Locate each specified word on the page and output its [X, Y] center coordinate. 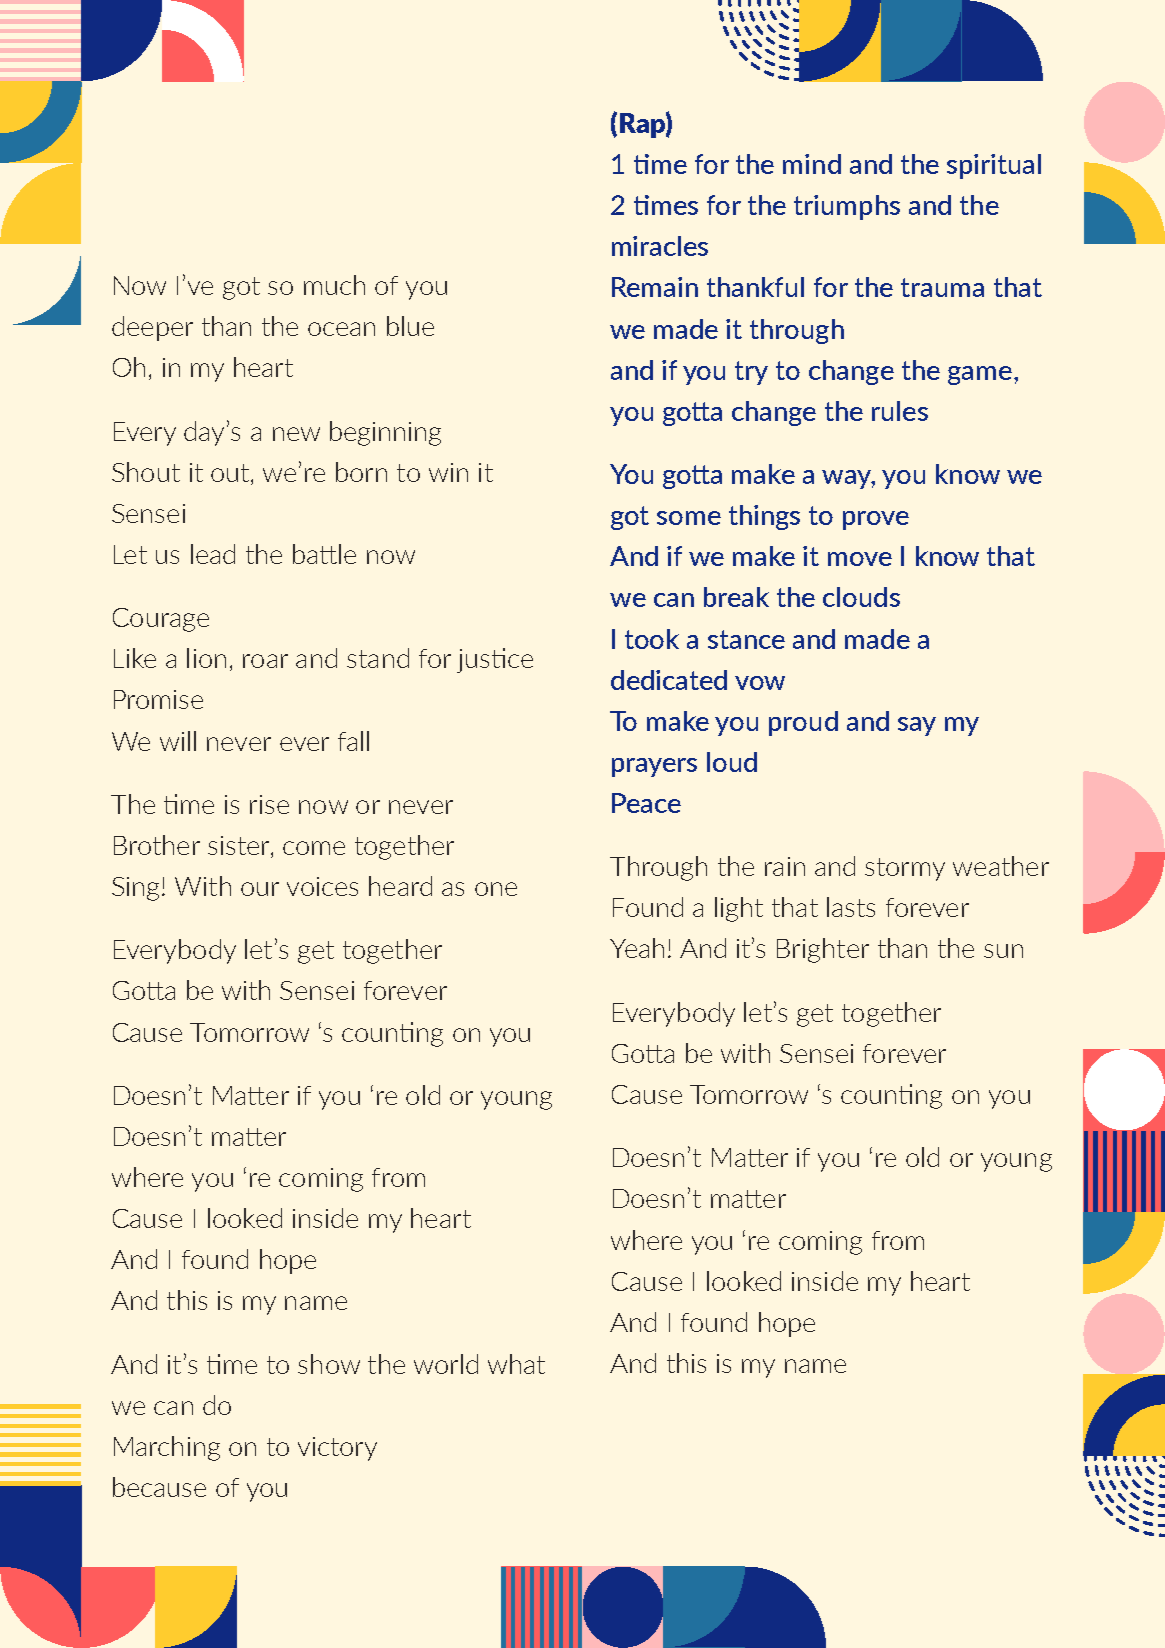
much [334, 285]
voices [322, 886]
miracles [660, 246]
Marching [167, 1448]
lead [213, 554]
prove [876, 520]
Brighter [823, 950]
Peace [646, 803]
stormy [905, 869]
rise [269, 804]
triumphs [847, 207]
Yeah [637, 948]
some [689, 518]
